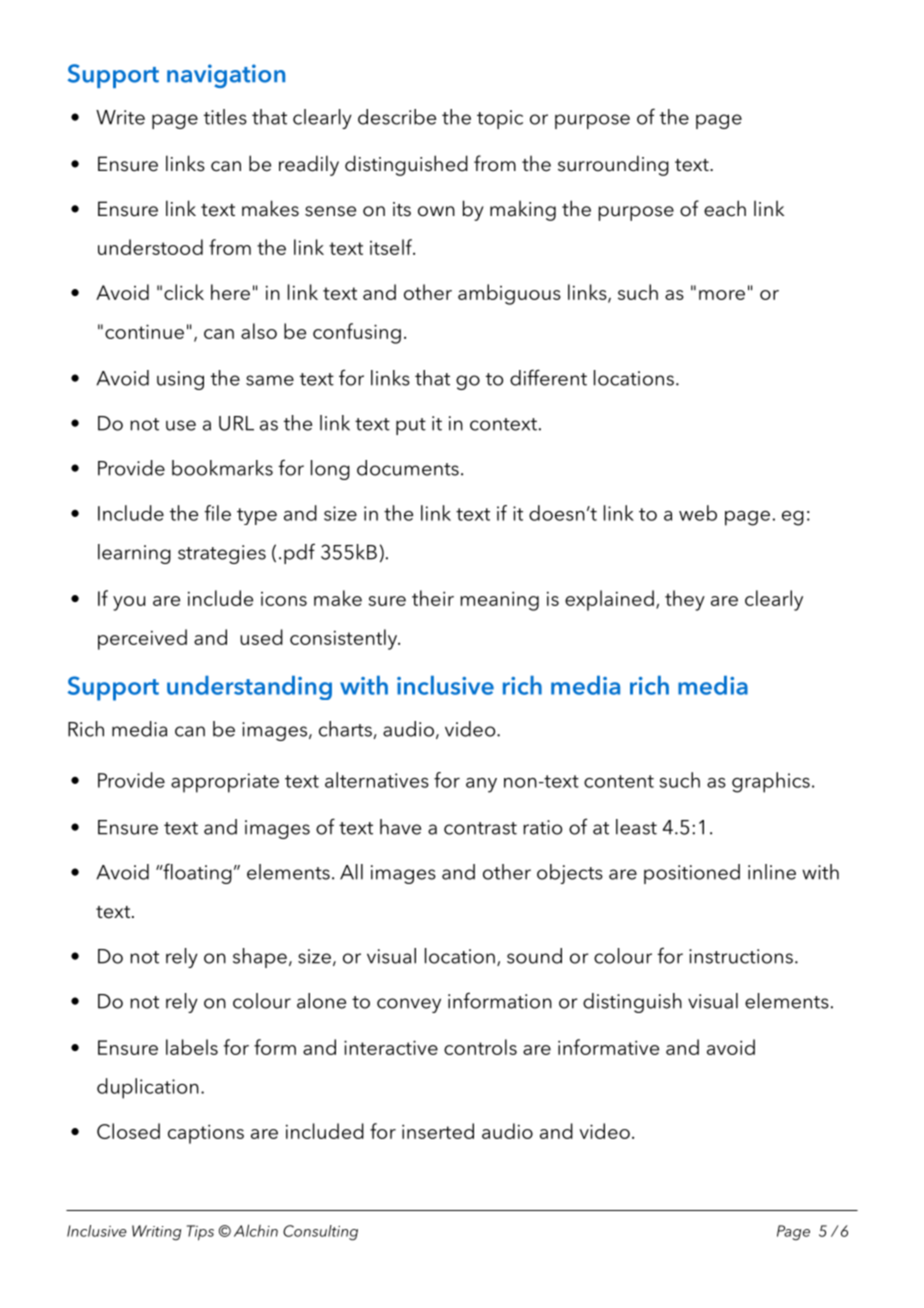  I want to click on surrounding, so click(613, 165).
